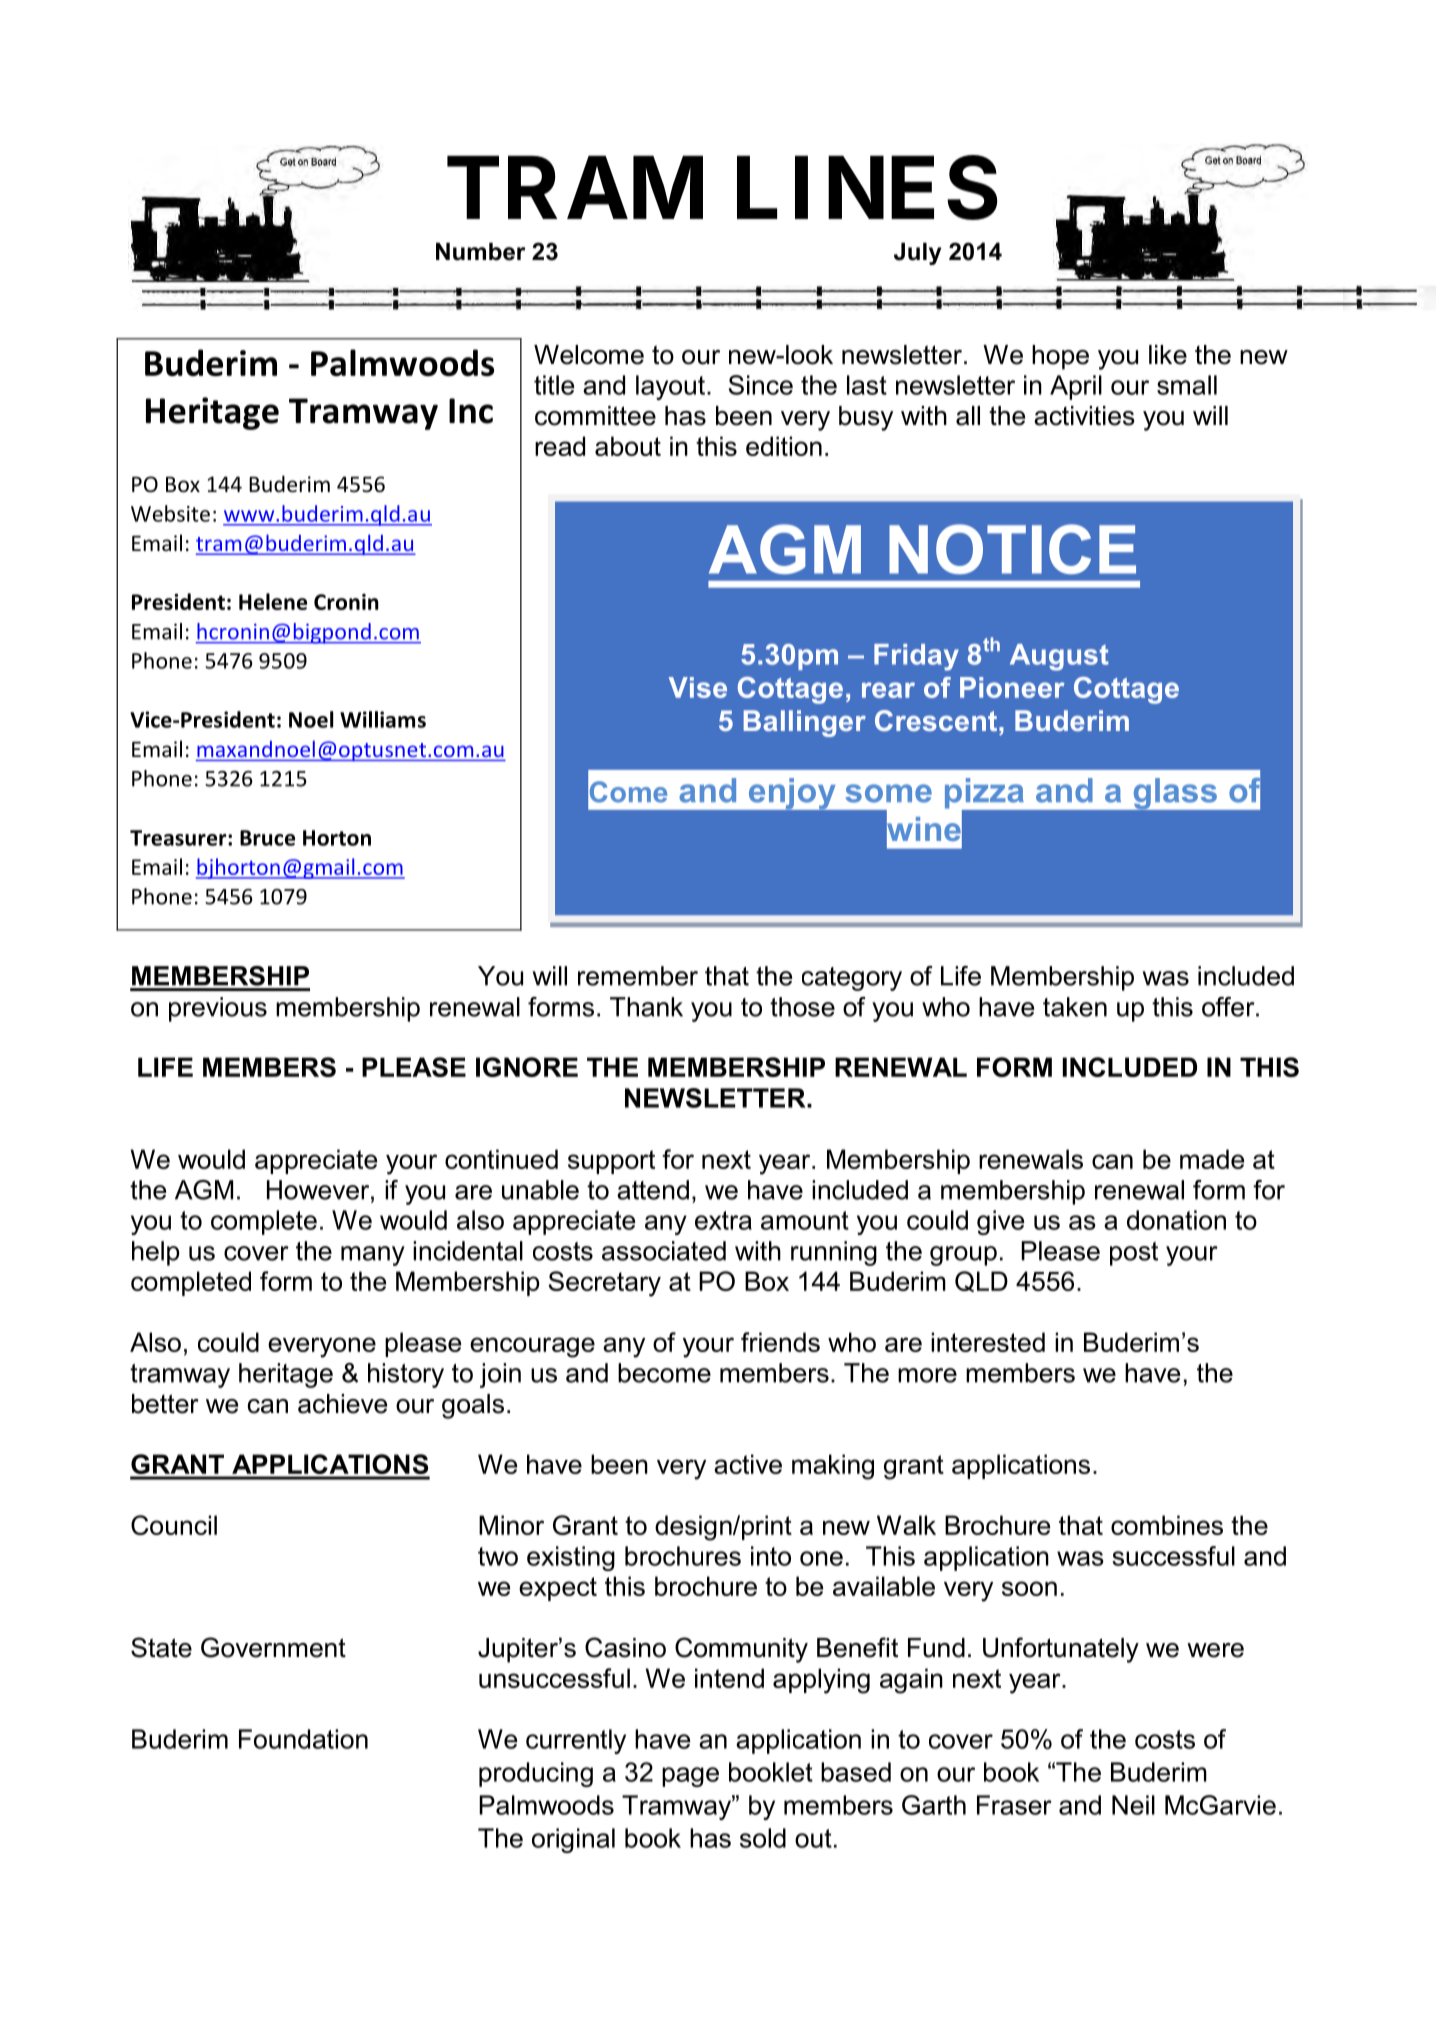 The image size is (1436, 2031). Describe the element at coordinates (480, 251) in the screenshot. I see `Number` at that location.
